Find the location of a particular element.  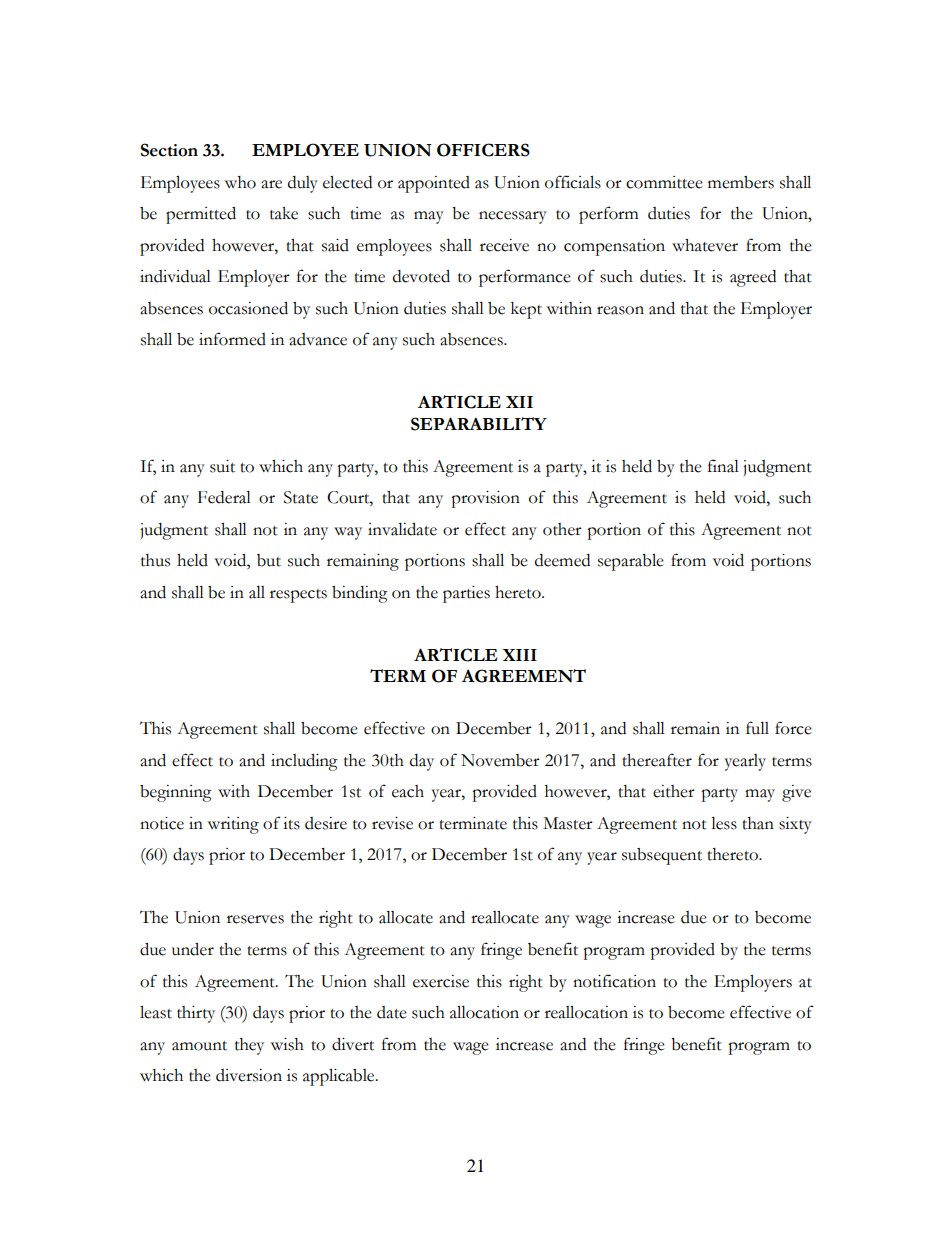

SEPARABILITY is located at coordinates (479, 424).
